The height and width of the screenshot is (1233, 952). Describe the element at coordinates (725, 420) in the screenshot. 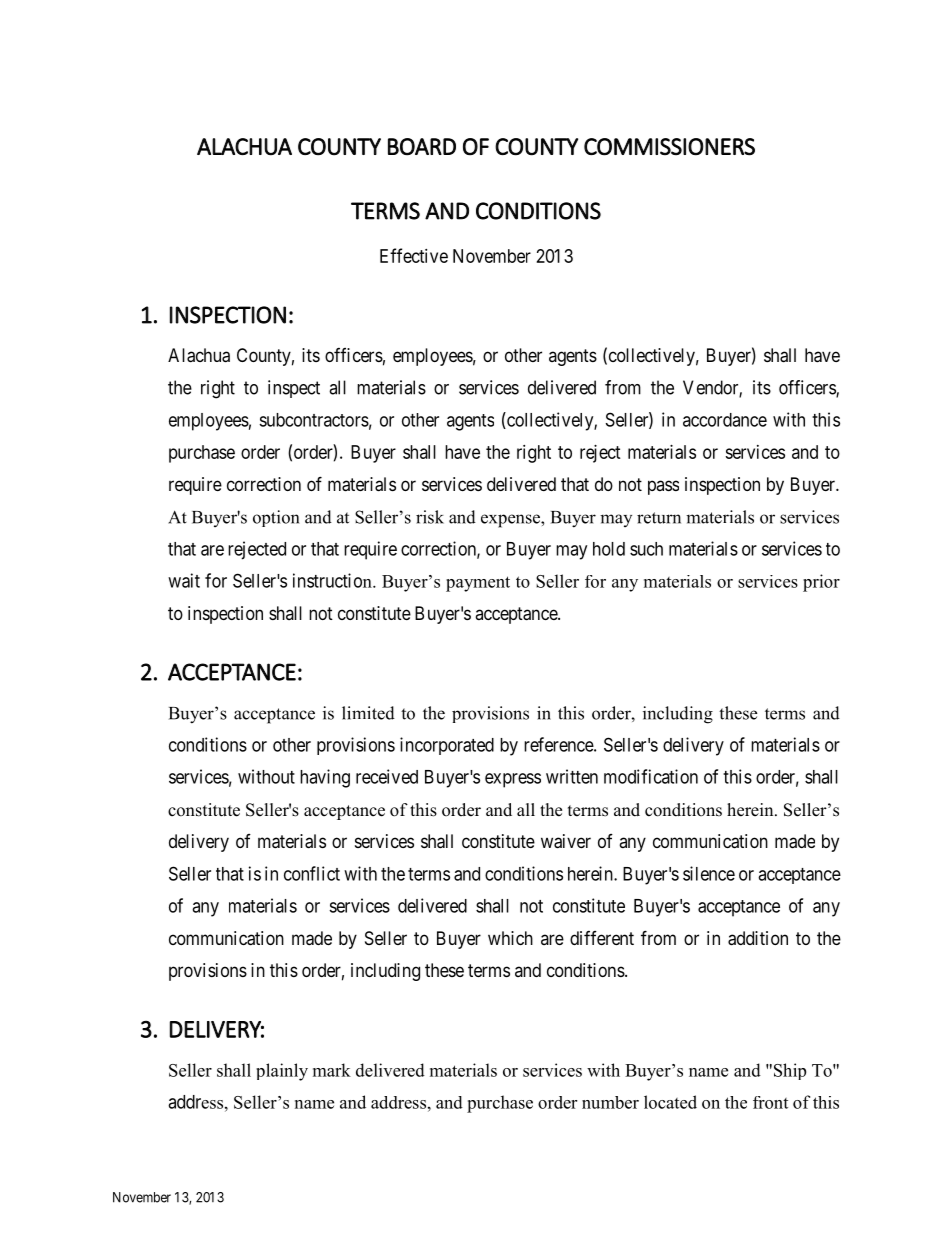

I see `accordance` at that location.
